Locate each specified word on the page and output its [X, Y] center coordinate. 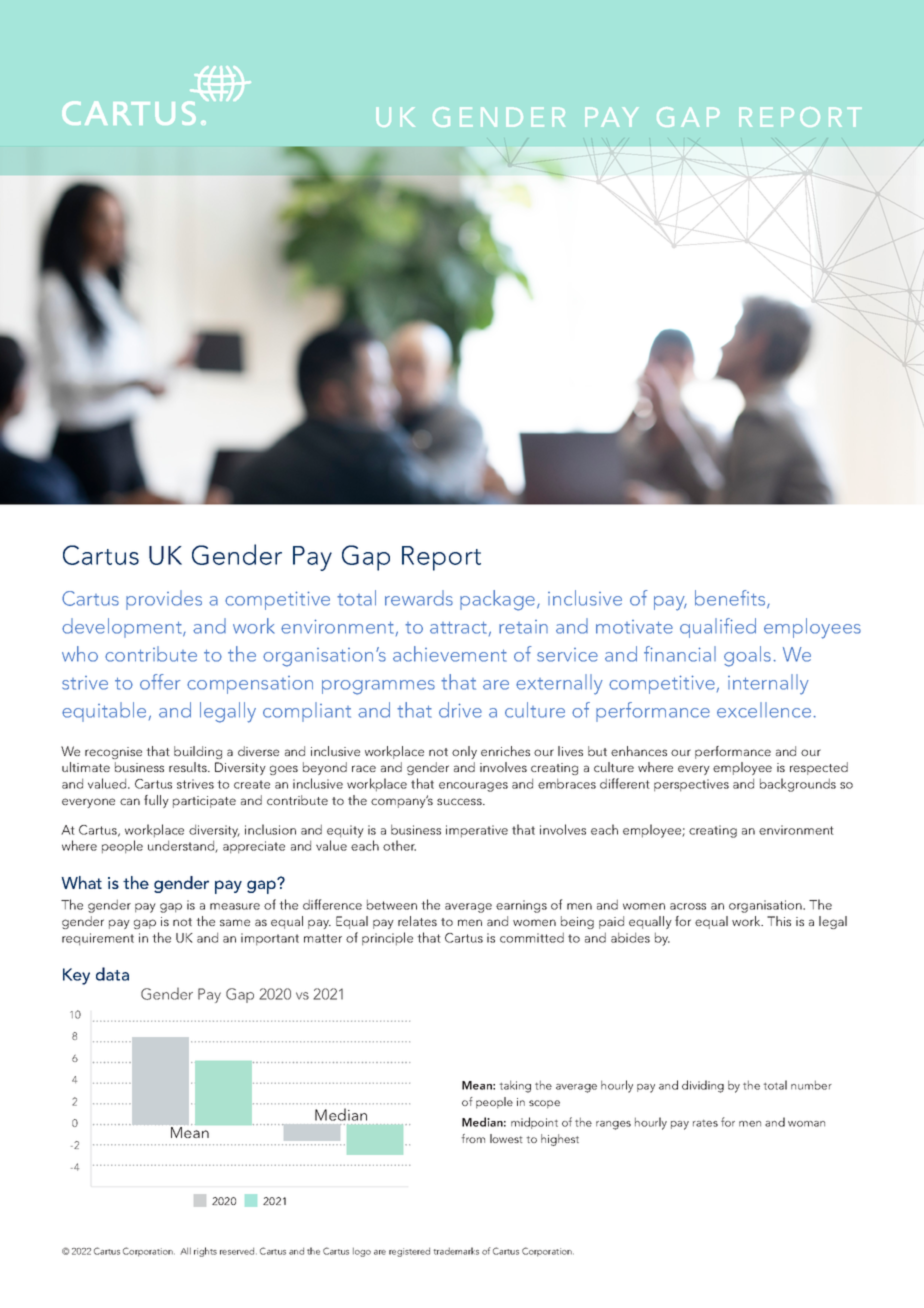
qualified [718, 628]
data [112, 974]
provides [164, 600]
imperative [477, 831]
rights [205, 1252]
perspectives [691, 785]
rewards [419, 598]
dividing [703, 1086]
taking [515, 1086]
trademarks [456, 1251]
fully [156, 801]
